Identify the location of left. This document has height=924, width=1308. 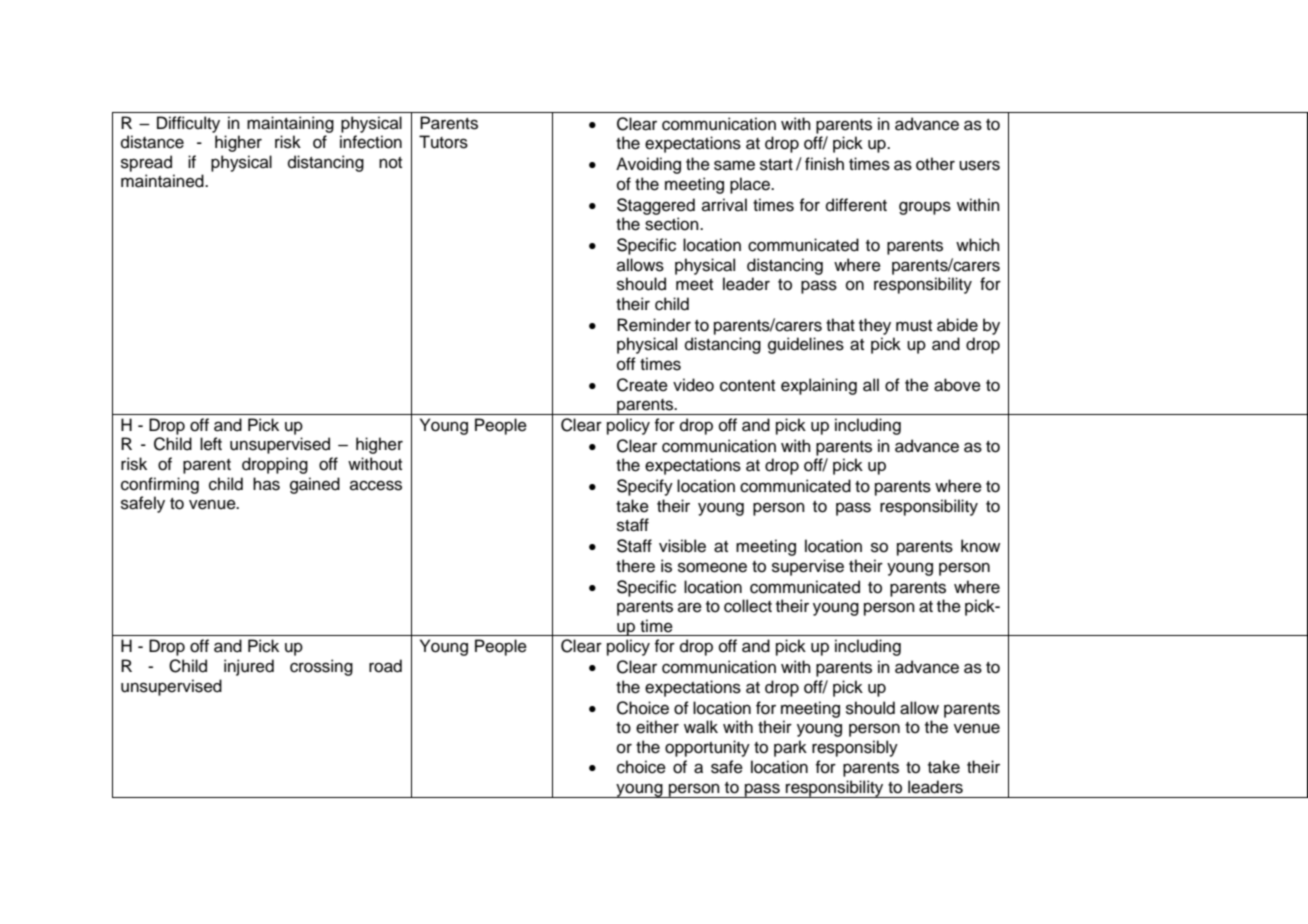
(211, 444).
